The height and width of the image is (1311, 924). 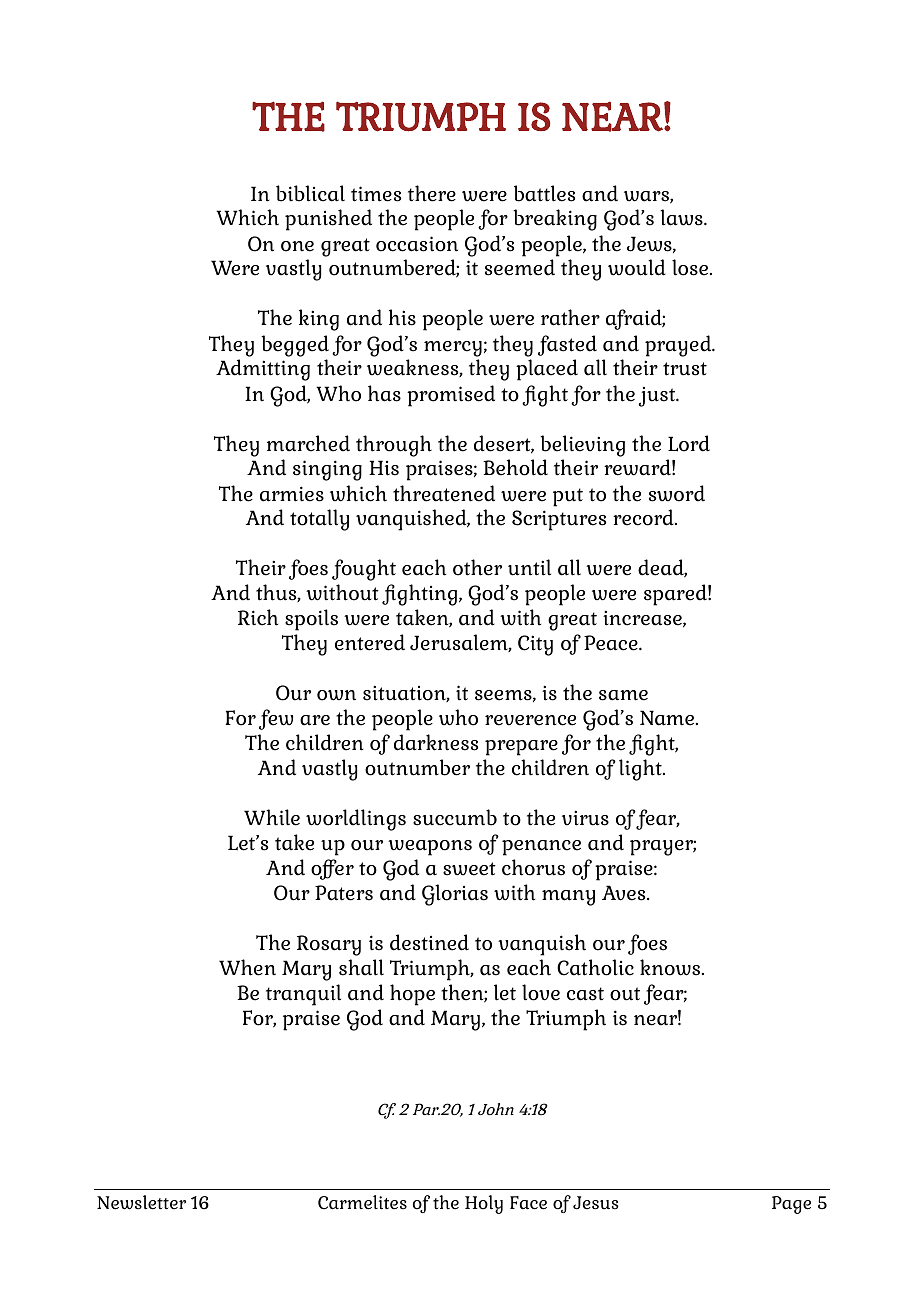 I want to click on armies, so click(x=292, y=494).
